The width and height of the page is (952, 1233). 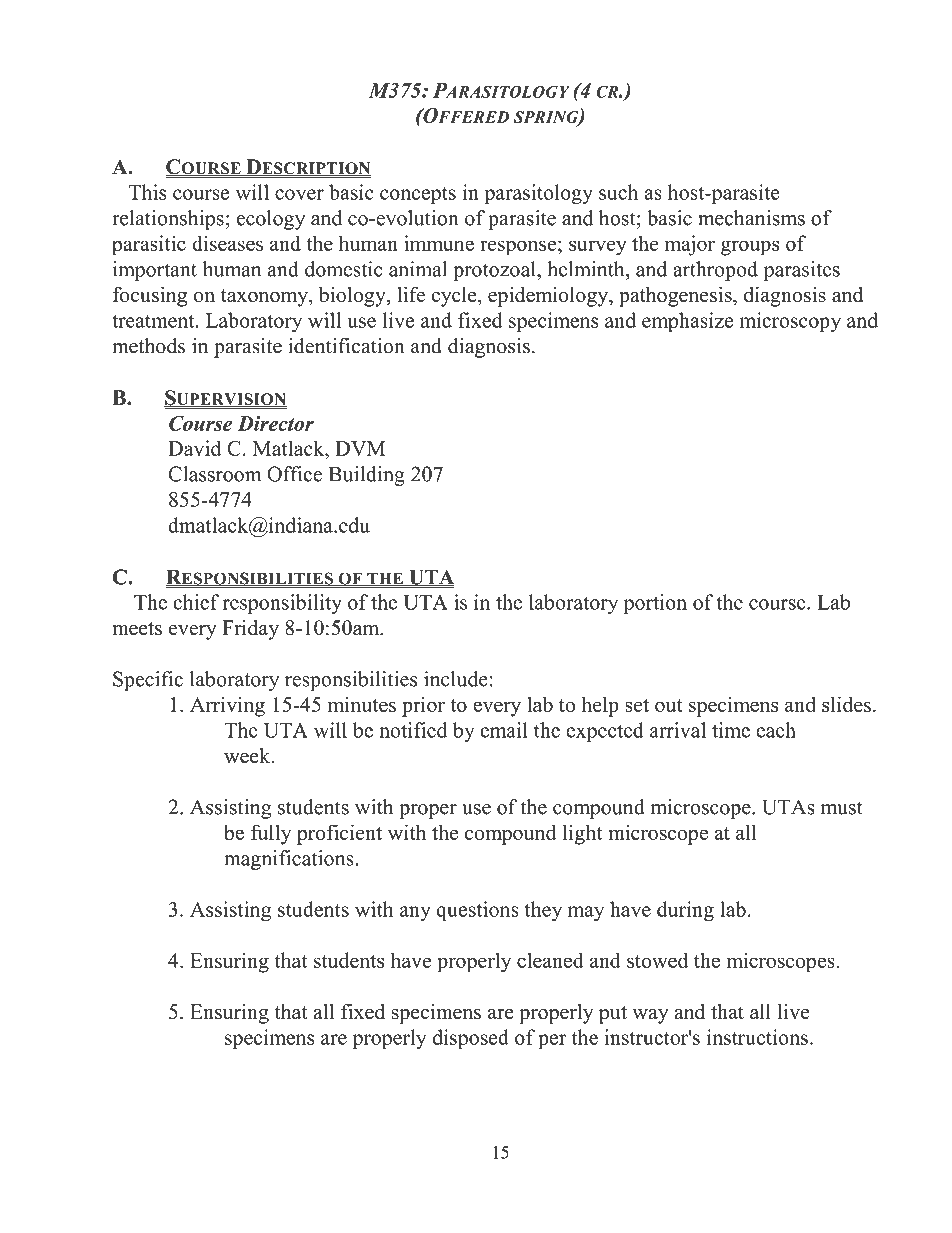 What do you see at coordinates (360, 448) in the page?
I see `DVM` at bounding box center [360, 448].
